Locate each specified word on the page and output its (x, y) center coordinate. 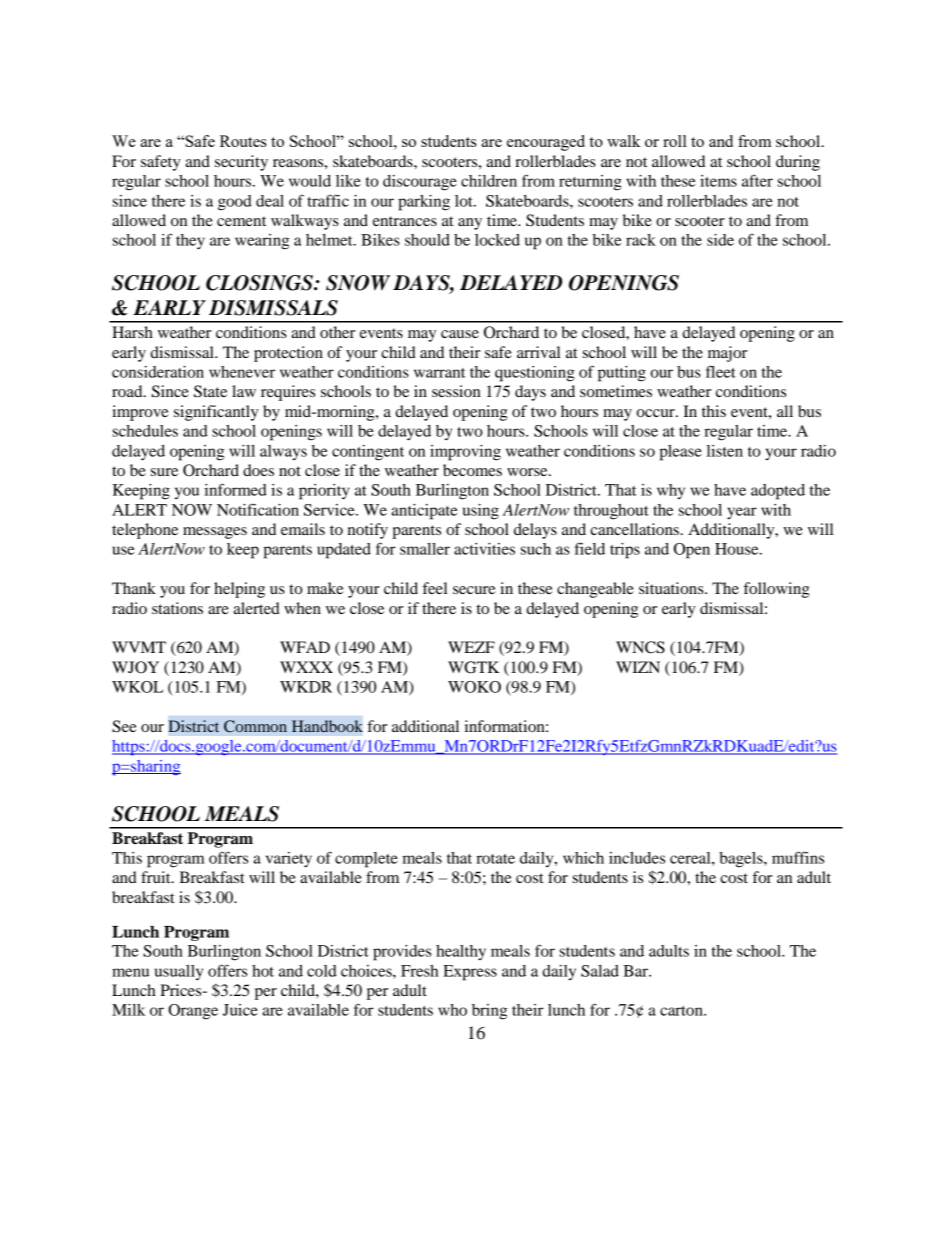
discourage (420, 183)
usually (179, 972)
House (738, 549)
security (241, 163)
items (718, 181)
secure (474, 590)
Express (470, 973)
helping (239, 590)
